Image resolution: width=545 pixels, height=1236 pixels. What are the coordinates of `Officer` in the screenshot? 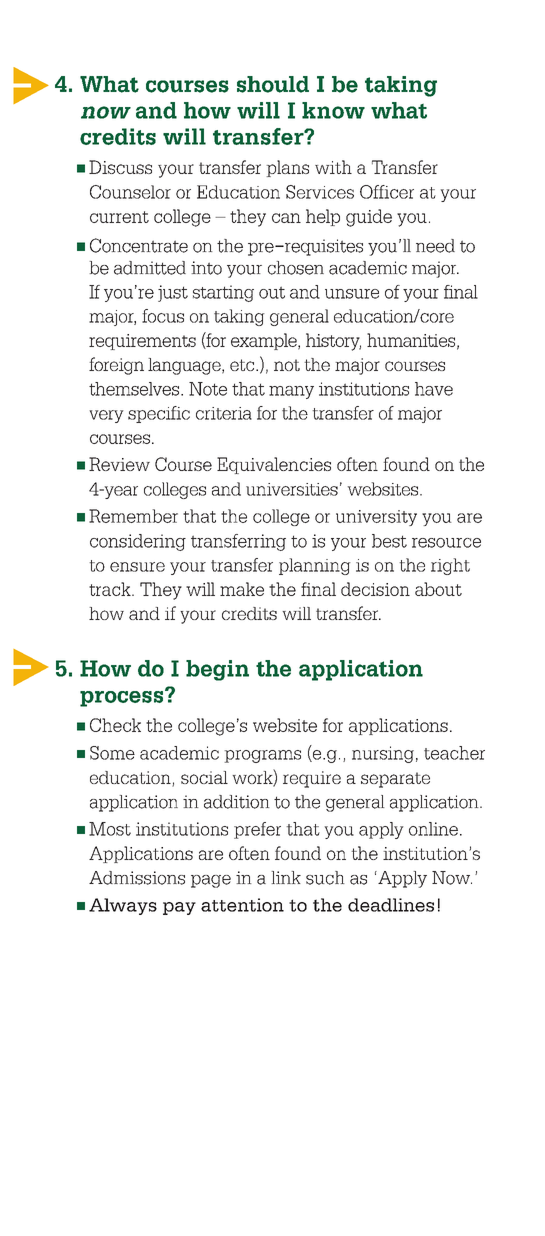 It's located at (387, 192).
